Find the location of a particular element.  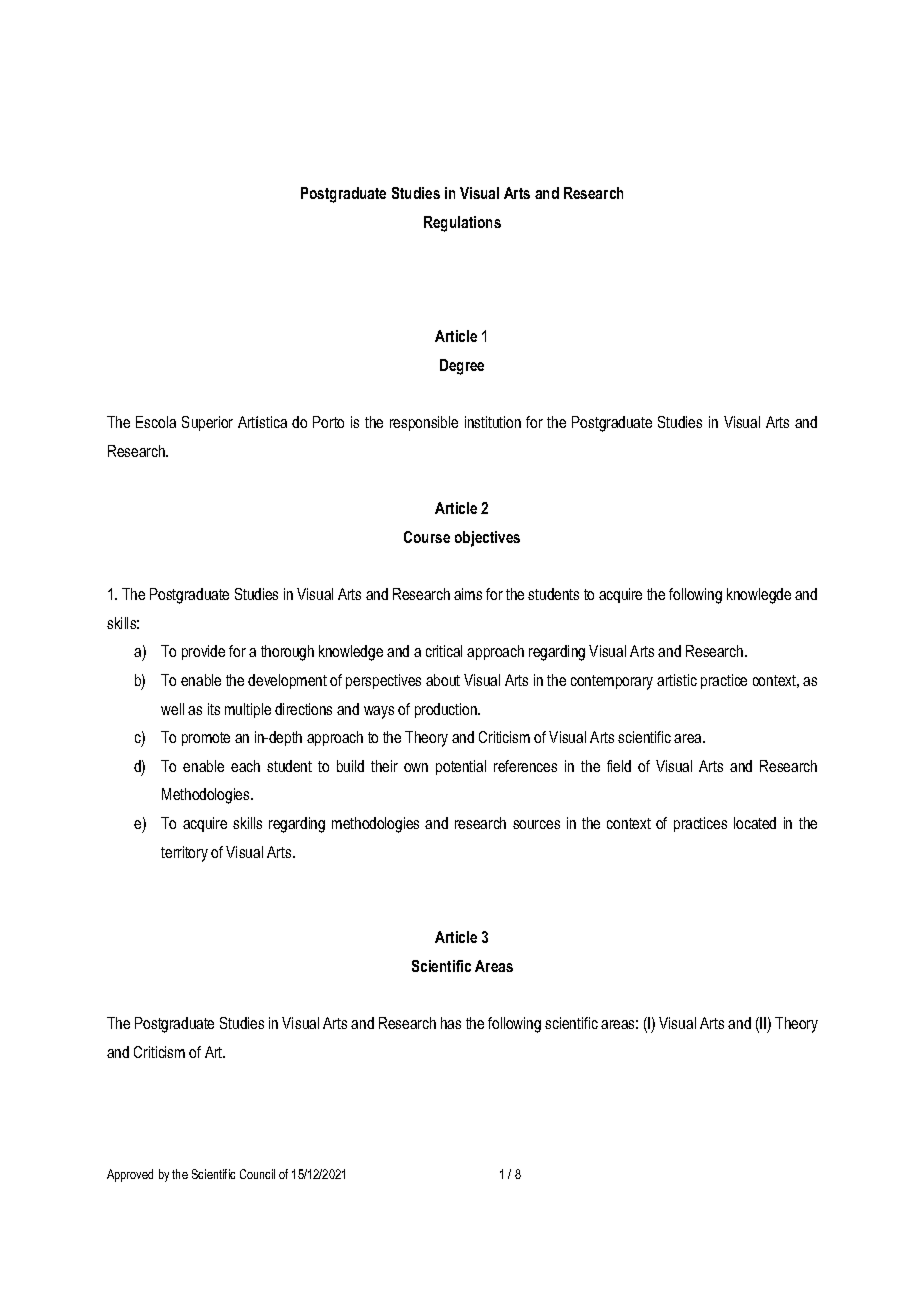

production is located at coordinates (447, 710).
